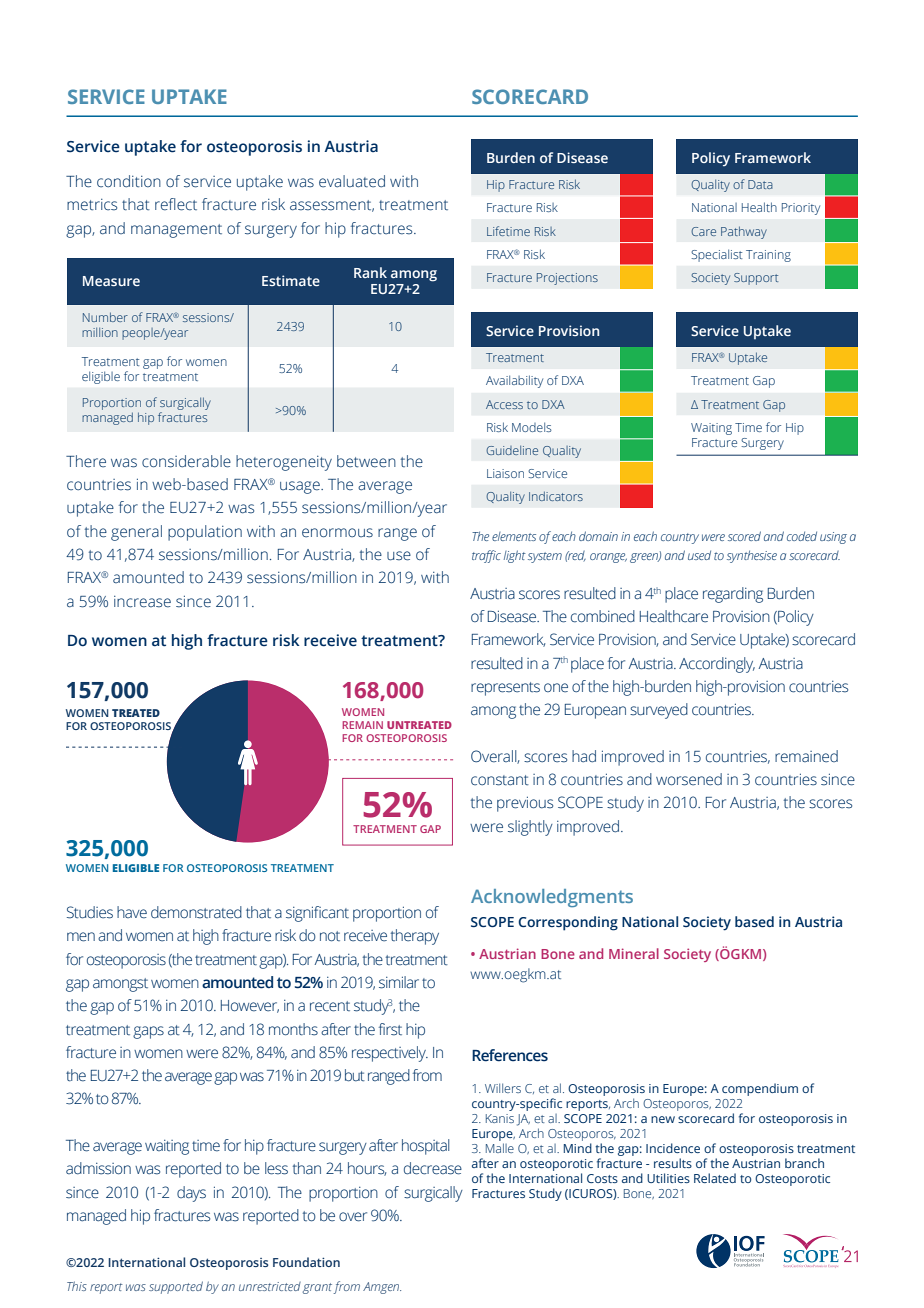  I want to click on evaluated, so click(352, 181).
